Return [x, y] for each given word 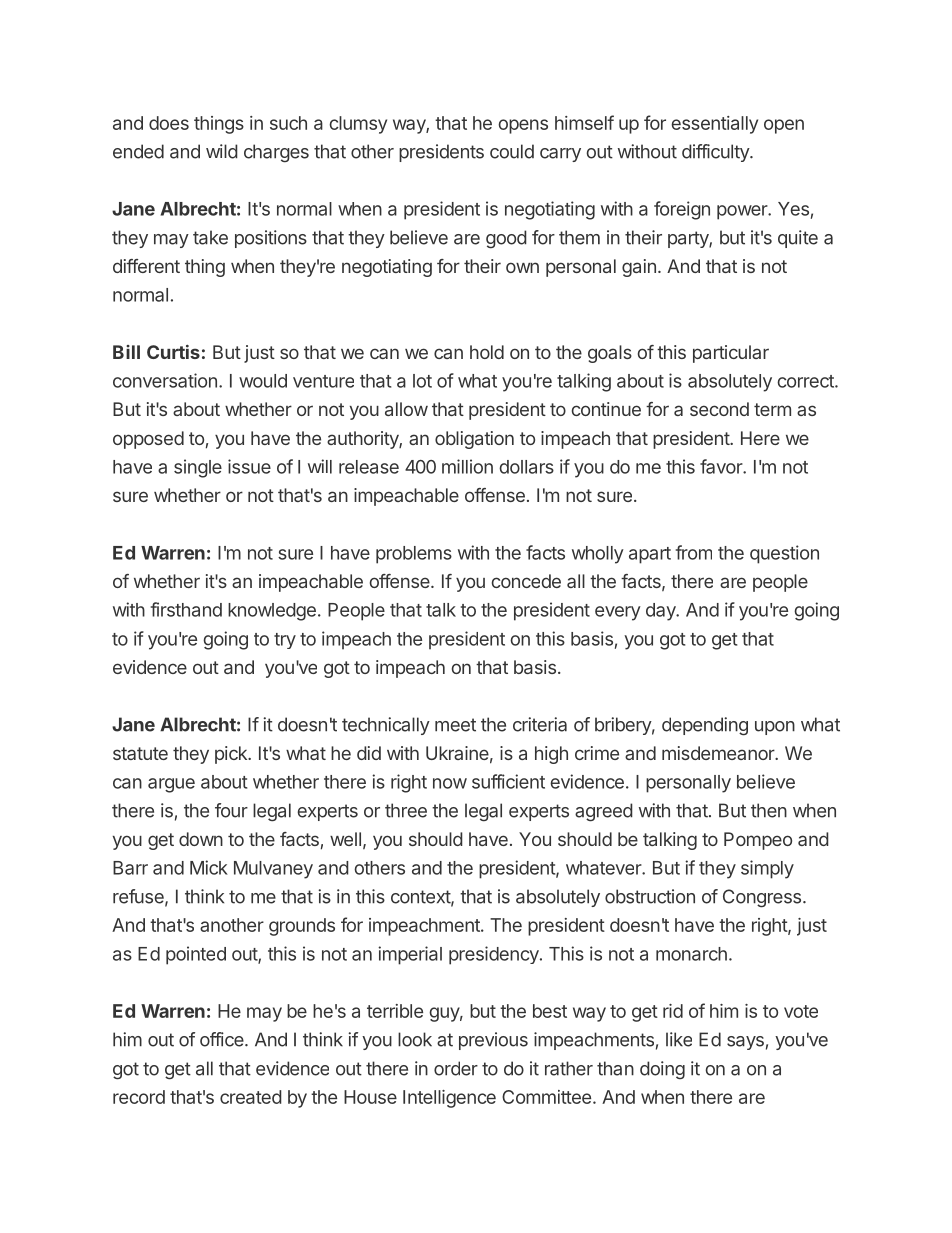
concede [526, 581]
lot [422, 381]
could [512, 151]
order [456, 1068]
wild [222, 151]
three [406, 810]
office [223, 1039]
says [745, 1043]
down [201, 839]
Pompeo [758, 841]
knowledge [272, 612]
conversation [165, 380]
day [662, 612]
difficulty [716, 153]
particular [731, 354]
